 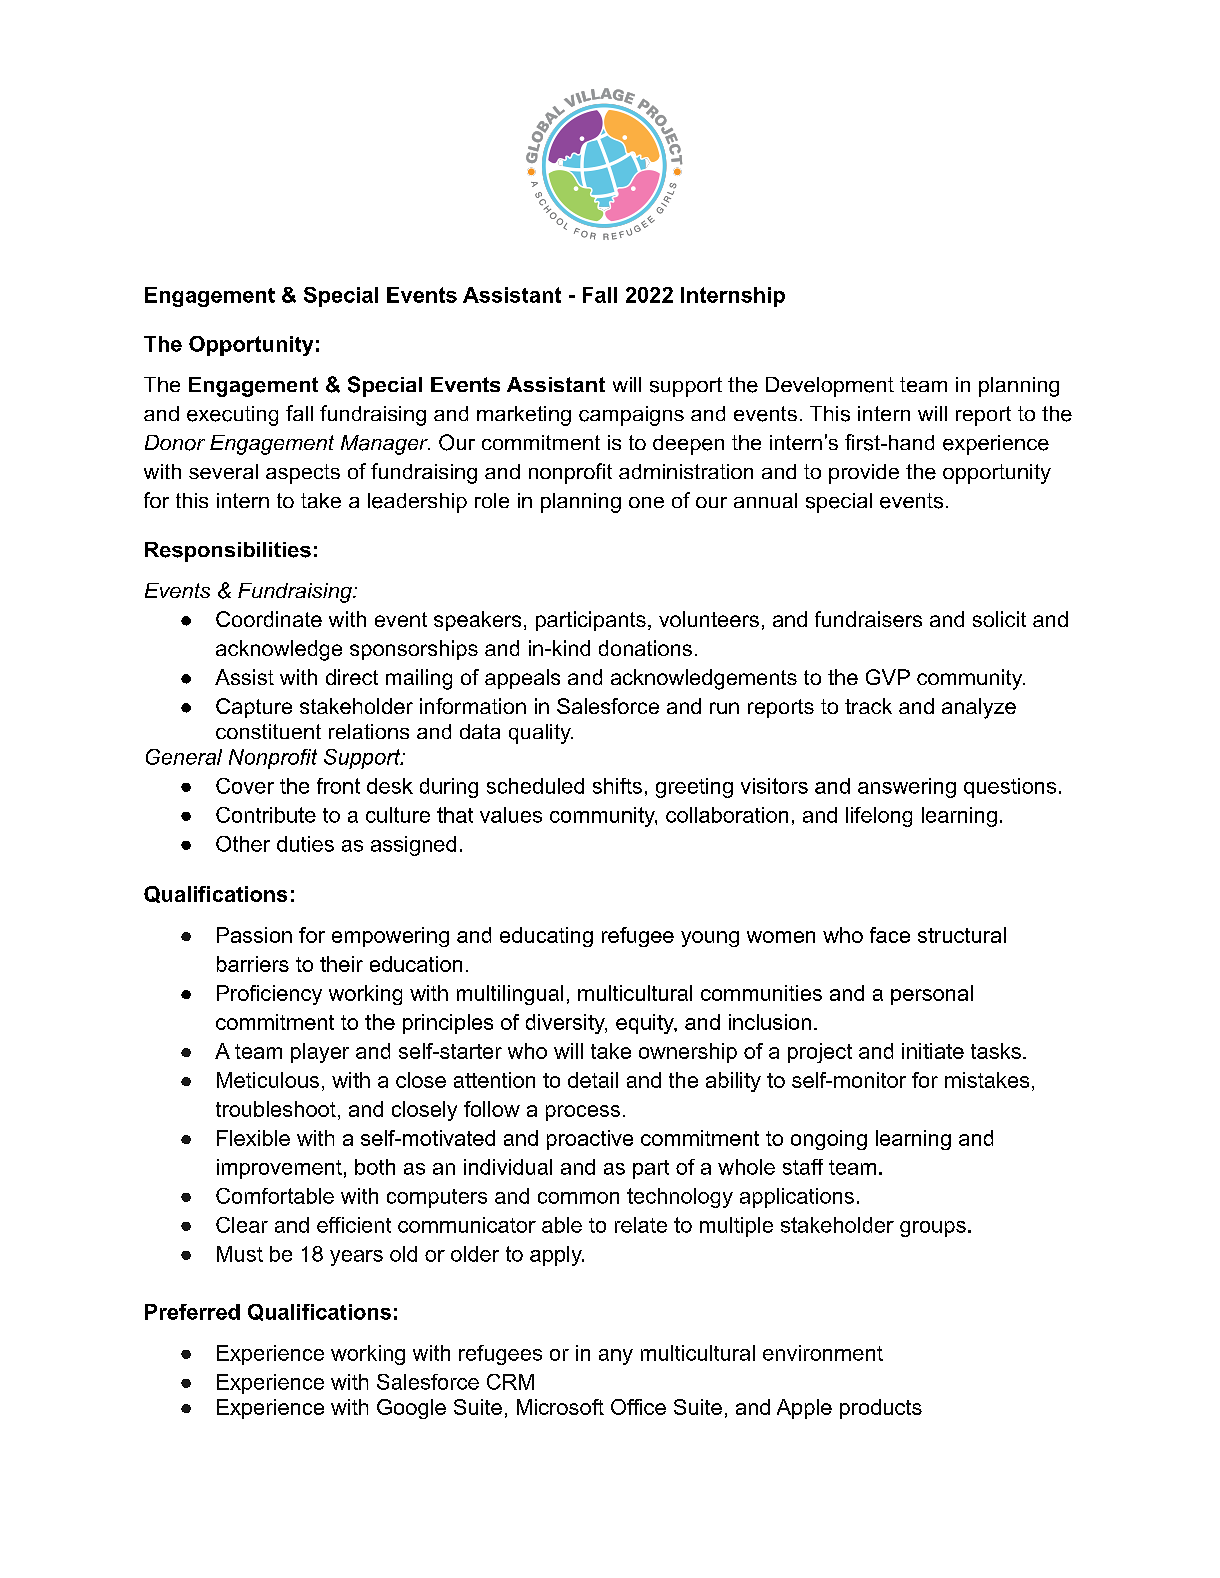 What do you see at coordinates (192, 1312) in the document?
I see `Preferred` at bounding box center [192, 1312].
